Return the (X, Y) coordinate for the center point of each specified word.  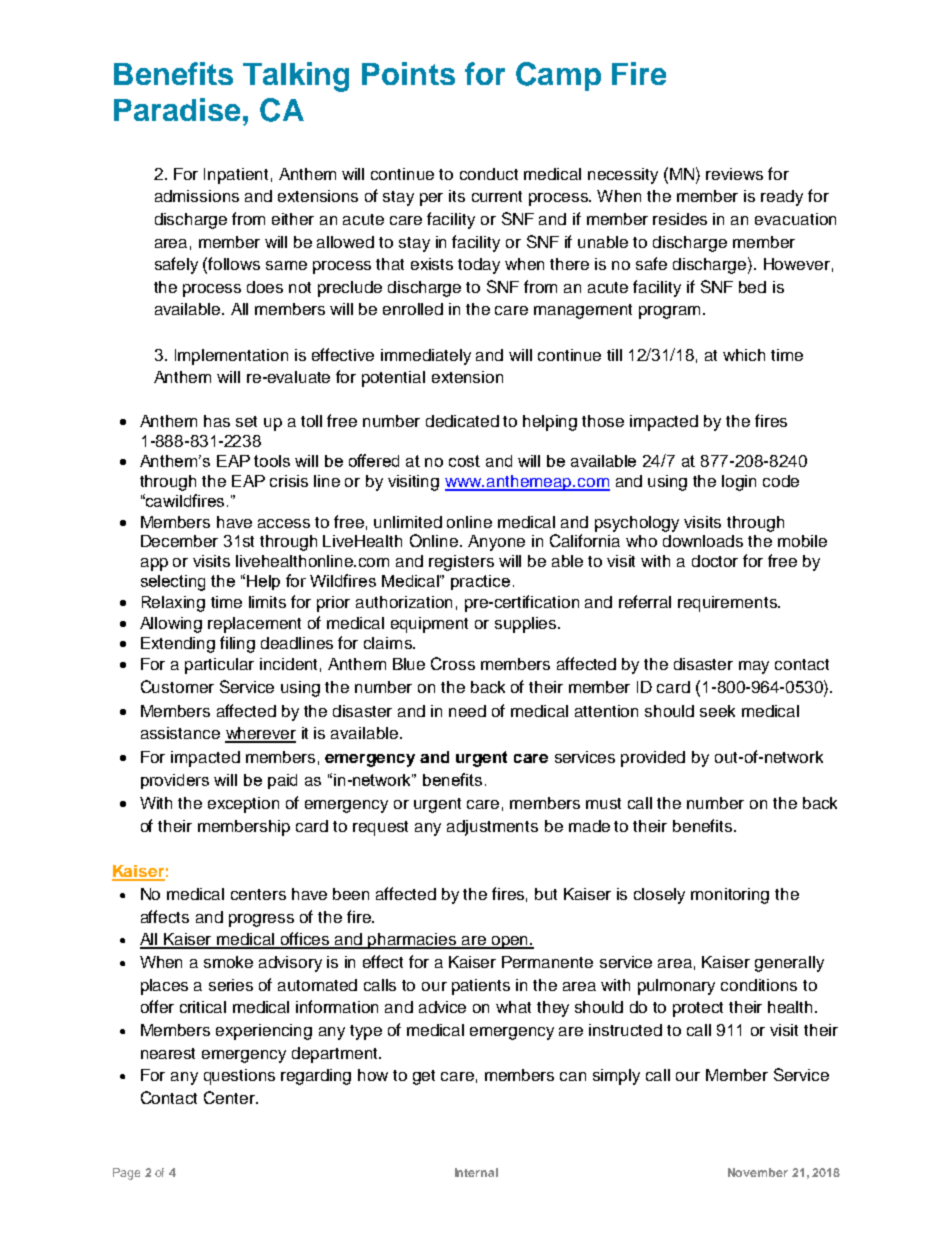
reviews (734, 174)
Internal (476, 1172)
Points (408, 73)
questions (239, 1077)
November (758, 1172)
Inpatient (236, 176)
